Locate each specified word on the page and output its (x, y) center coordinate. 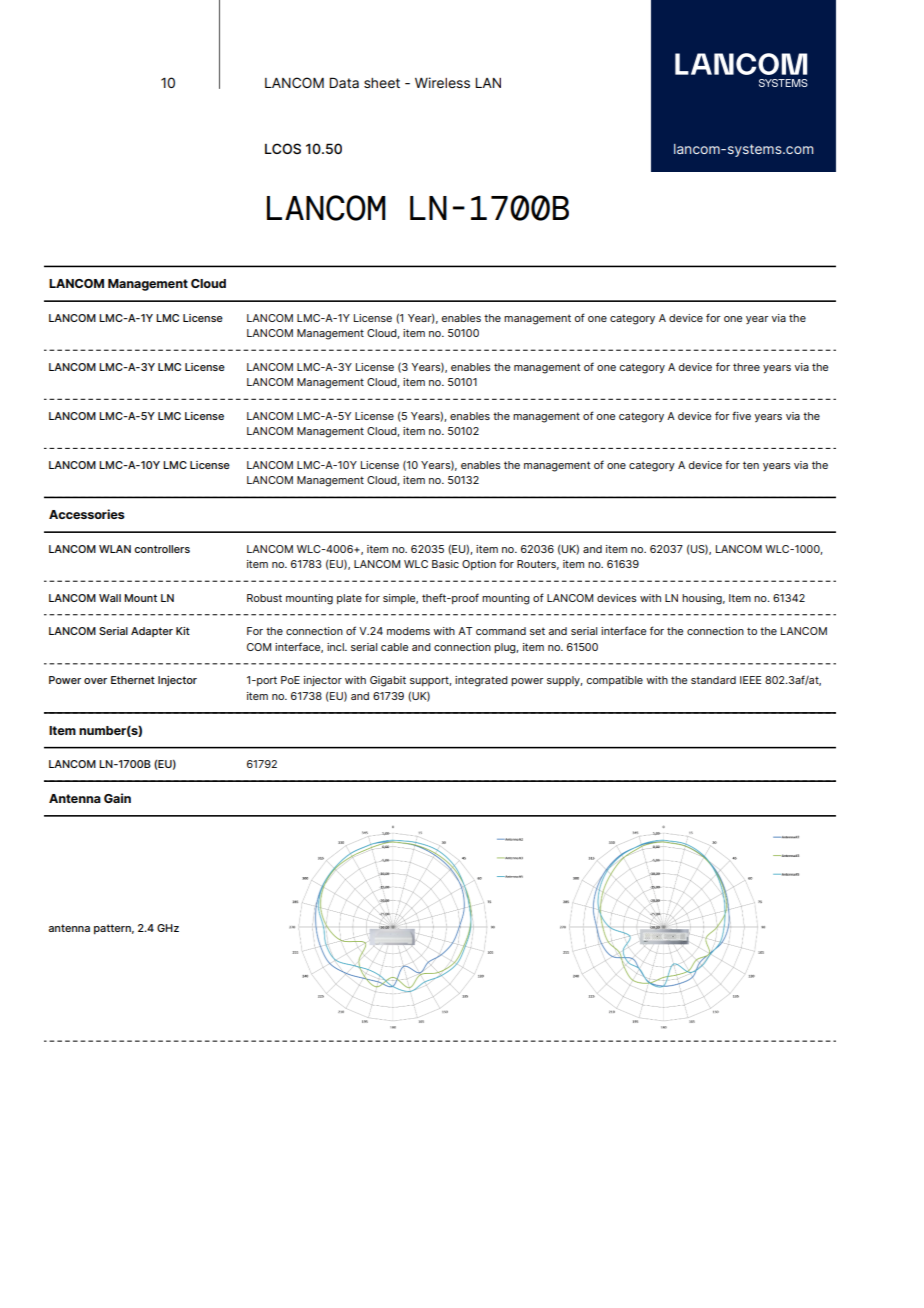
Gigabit (388, 681)
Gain (117, 798)
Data (344, 82)
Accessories (87, 514)
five (741, 415)
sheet (382, 83)
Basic (445, 564)
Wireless (442, 82)
